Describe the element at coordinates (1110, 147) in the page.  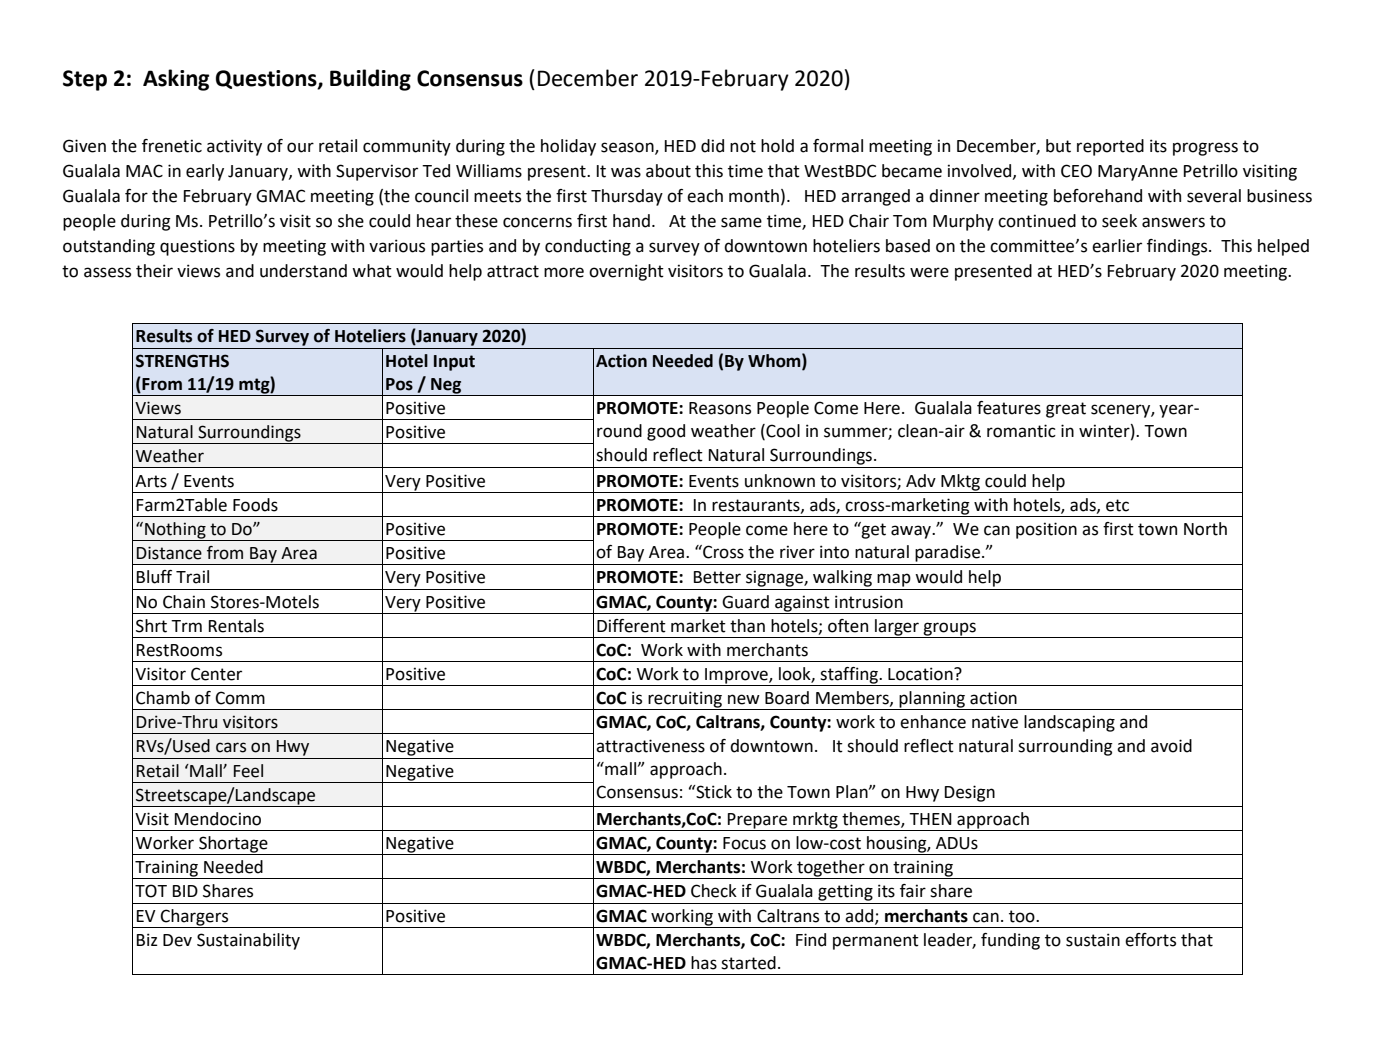
I see `reported` at that location.
